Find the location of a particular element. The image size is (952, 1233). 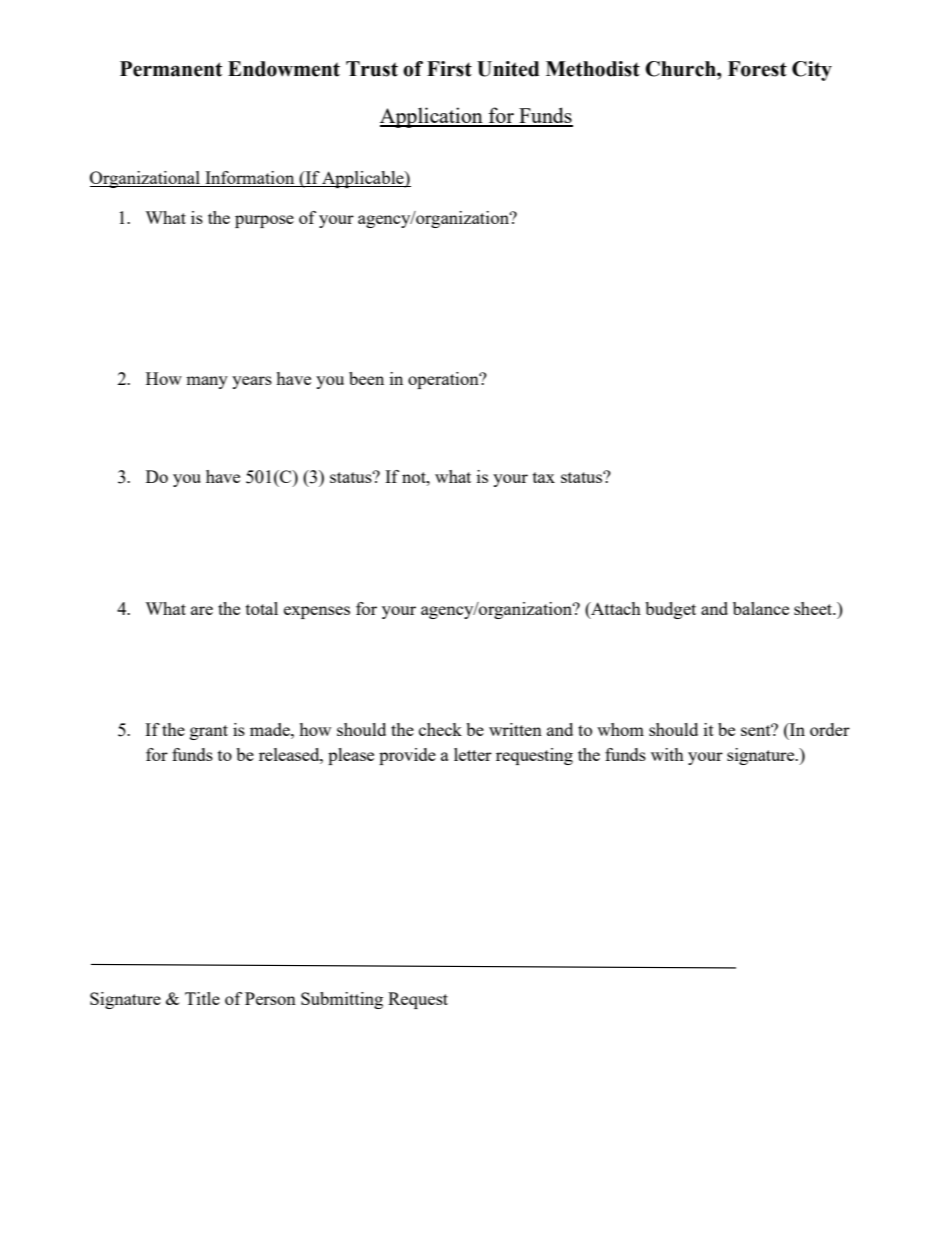

tax is located at coordinates (544, 477).
